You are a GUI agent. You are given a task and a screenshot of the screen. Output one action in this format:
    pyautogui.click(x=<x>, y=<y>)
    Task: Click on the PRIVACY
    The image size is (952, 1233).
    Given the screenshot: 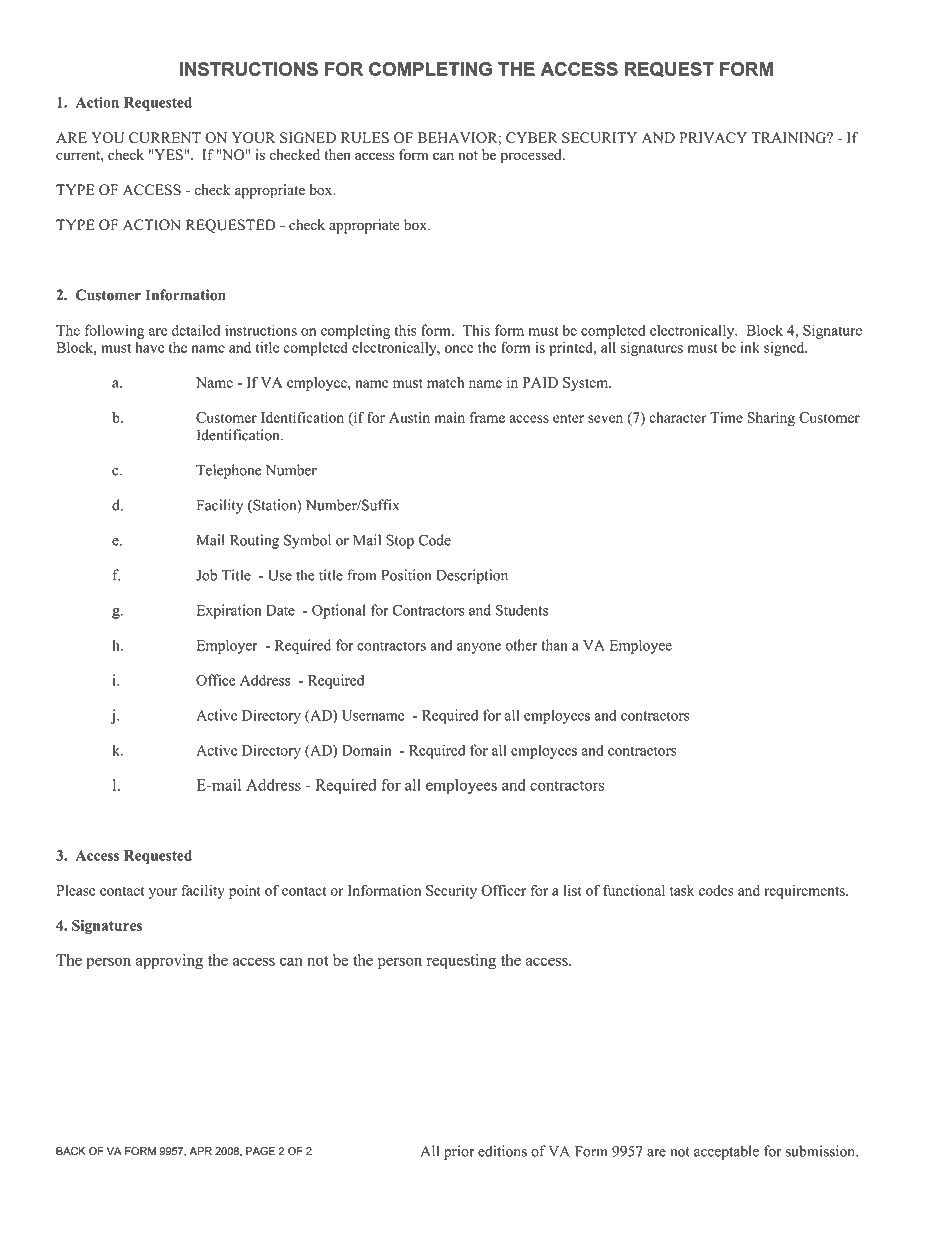 What is the action you would take?
    pyautogui.click(x=713, y=137)
